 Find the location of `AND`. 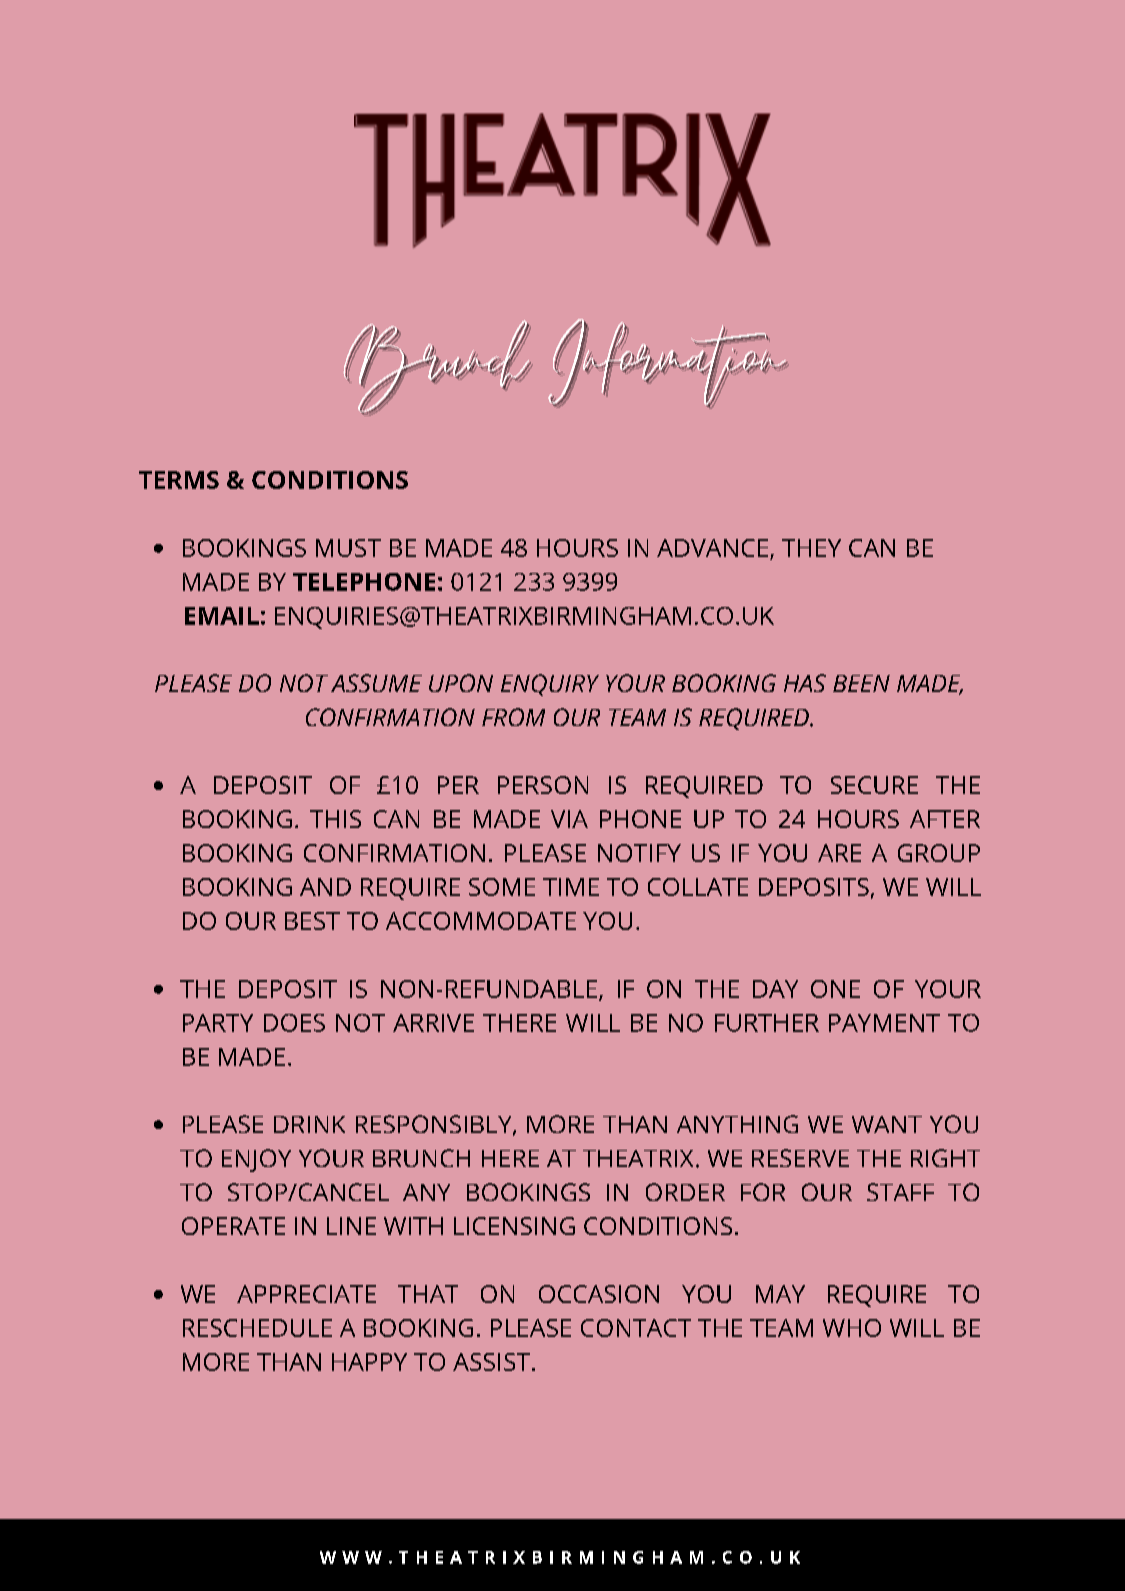

AND is located at coordinates (325, 887).
